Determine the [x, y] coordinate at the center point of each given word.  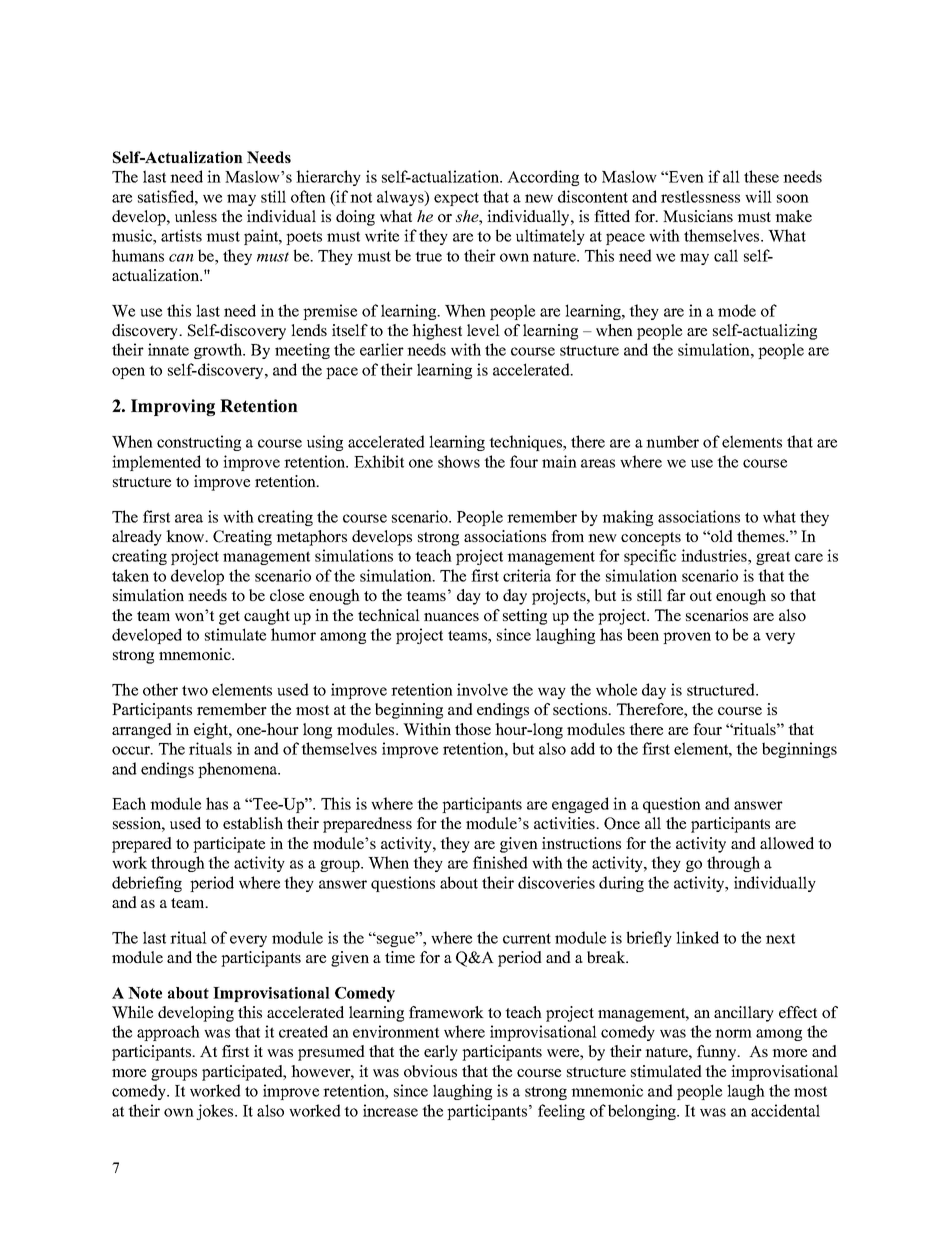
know [186, 536]
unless [196, 216]
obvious [430, 1071]
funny [718, 1053]
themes [762, 536]
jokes [216, 1112]
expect [456, 199]
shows [459, 461]
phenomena [239, 770]
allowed [787, 843]
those [473, 729]
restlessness [700, 196]
